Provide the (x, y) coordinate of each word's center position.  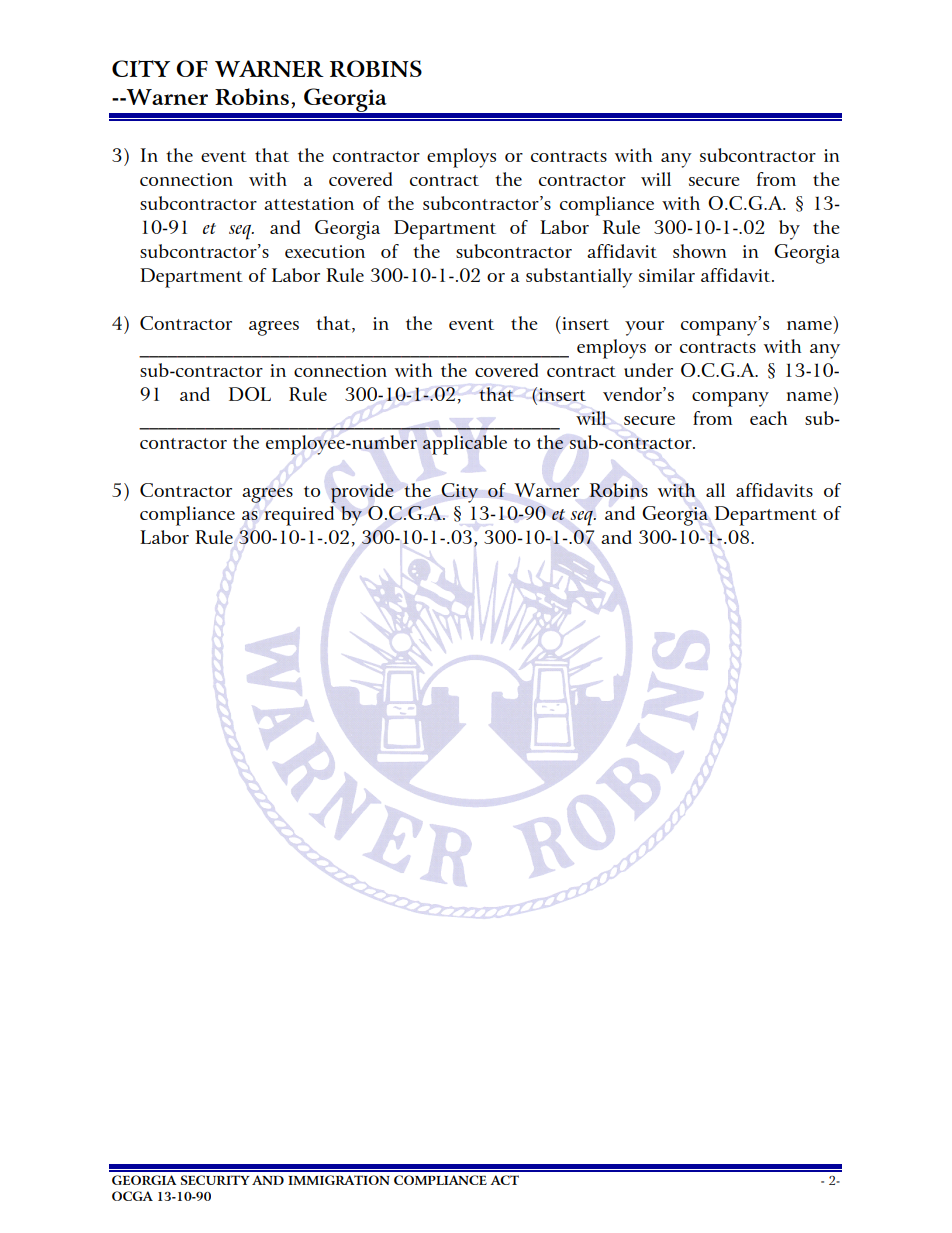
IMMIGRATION (339, 1180)
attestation (309, 203)
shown (700, 251)
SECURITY (215, 1180)
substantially (579, 278)
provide (362, 493)
